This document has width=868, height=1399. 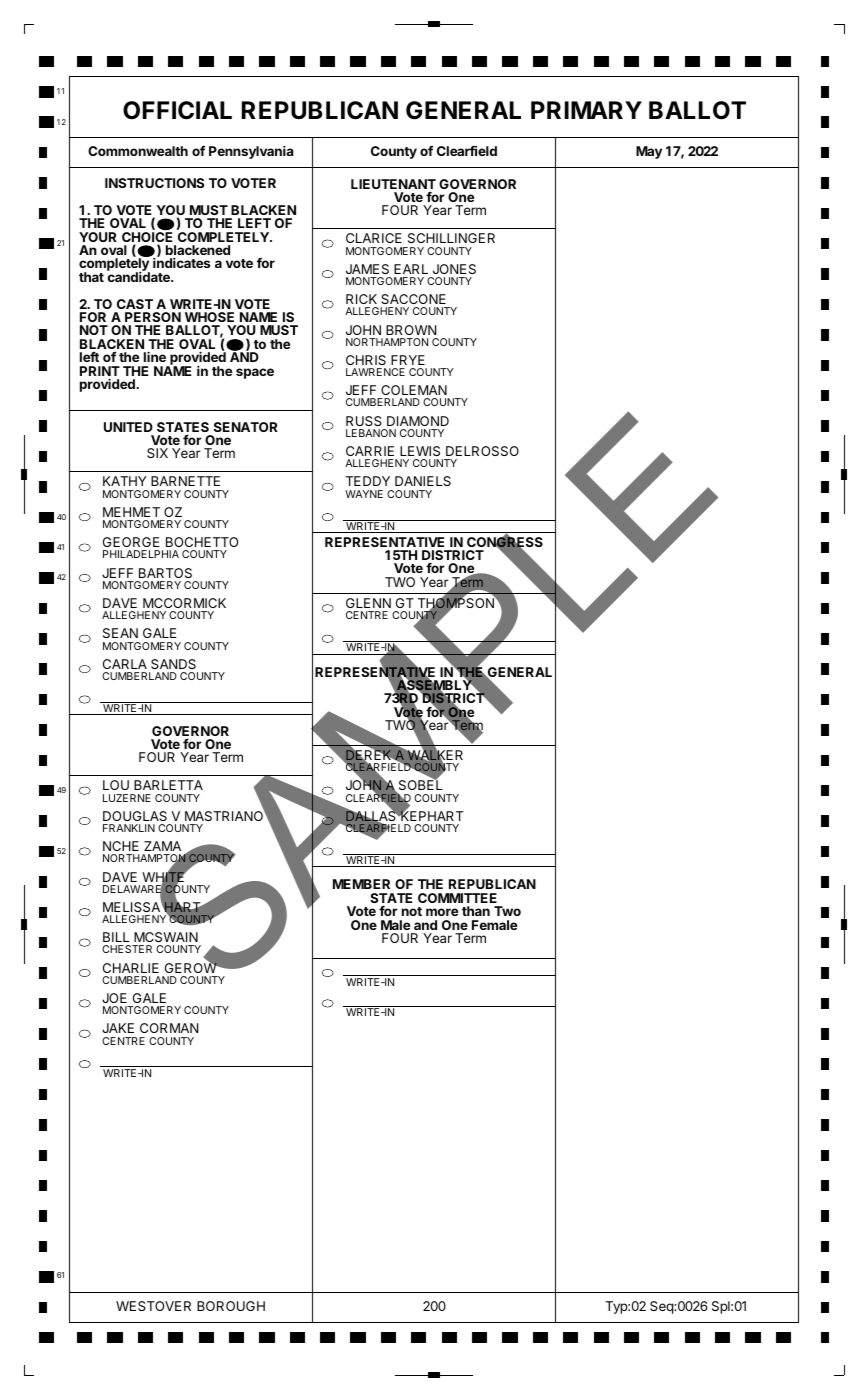 What do you see at coordinates (361, 884) in the document?
I see `MEMBER` at bounding box center [361, 884].
